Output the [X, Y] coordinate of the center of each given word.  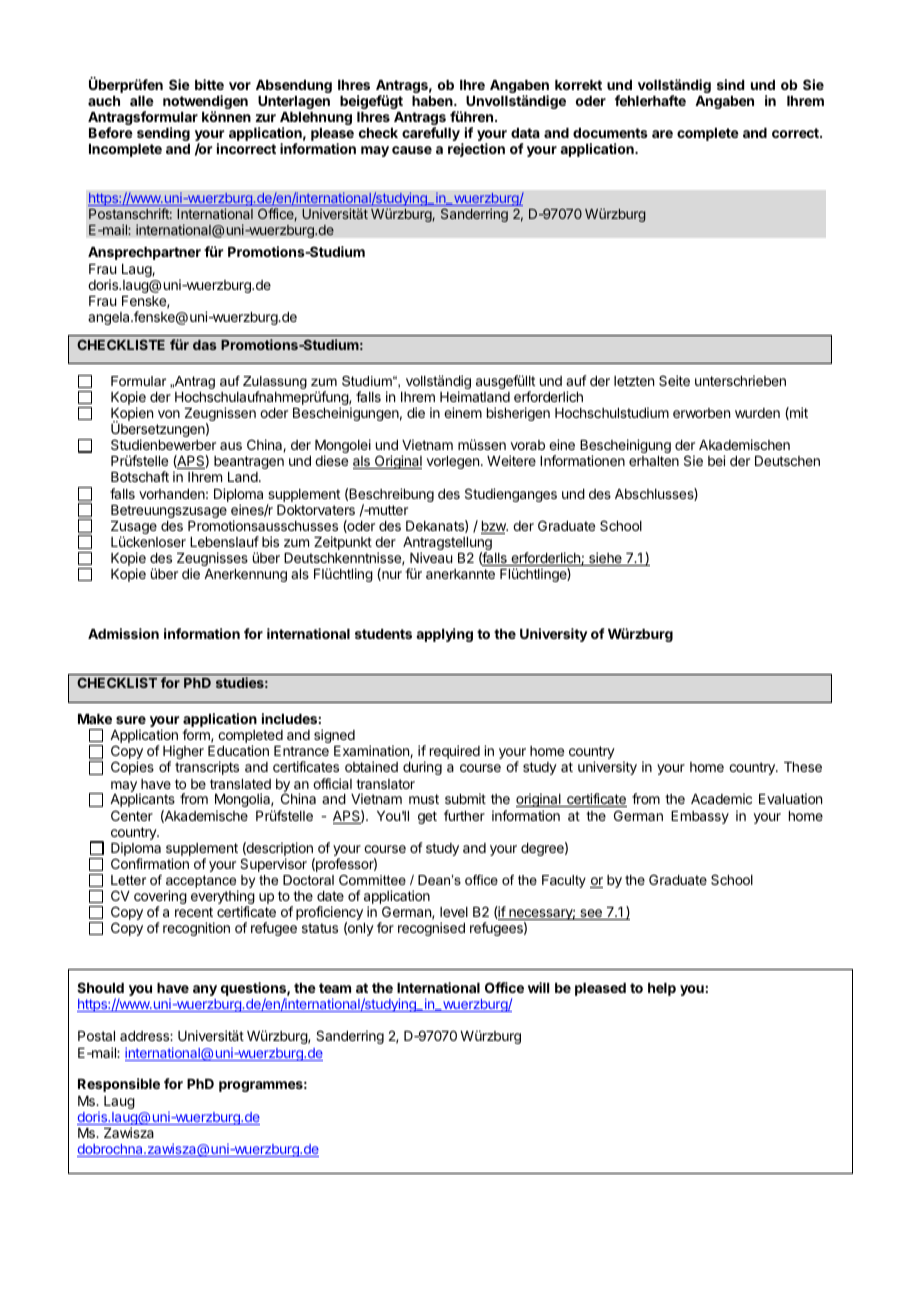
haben [433, 101]
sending [163, 134]
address [145, 1036]
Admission [123, 633]
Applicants [142, 800]
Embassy [700, 817]
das [205, 345]
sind [730, 84]
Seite [674, 380]
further [464, 815]
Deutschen [787, 461]
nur [391, 576]
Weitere [511, 460]
